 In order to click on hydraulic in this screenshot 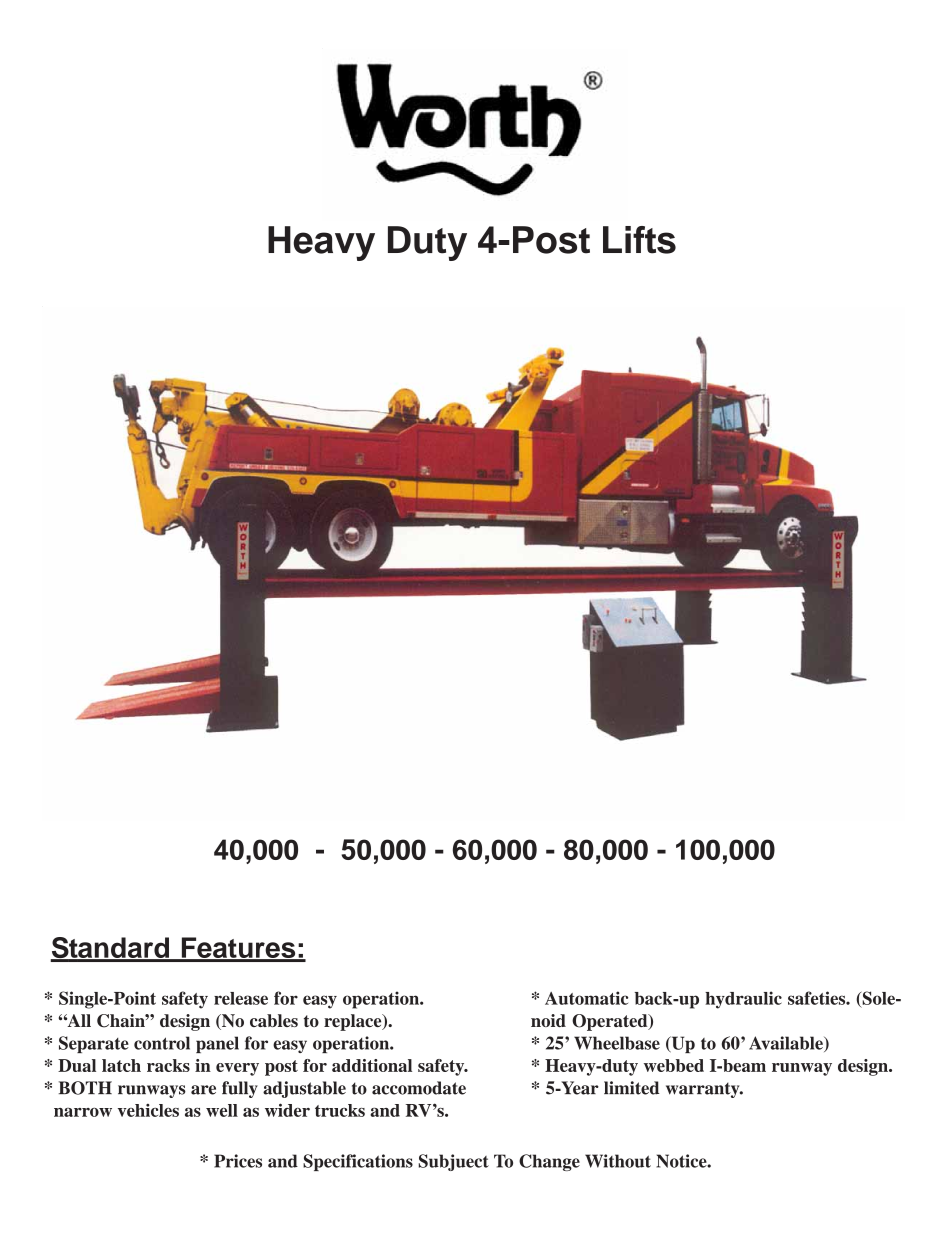, I will do `click(743, 1000)`.
